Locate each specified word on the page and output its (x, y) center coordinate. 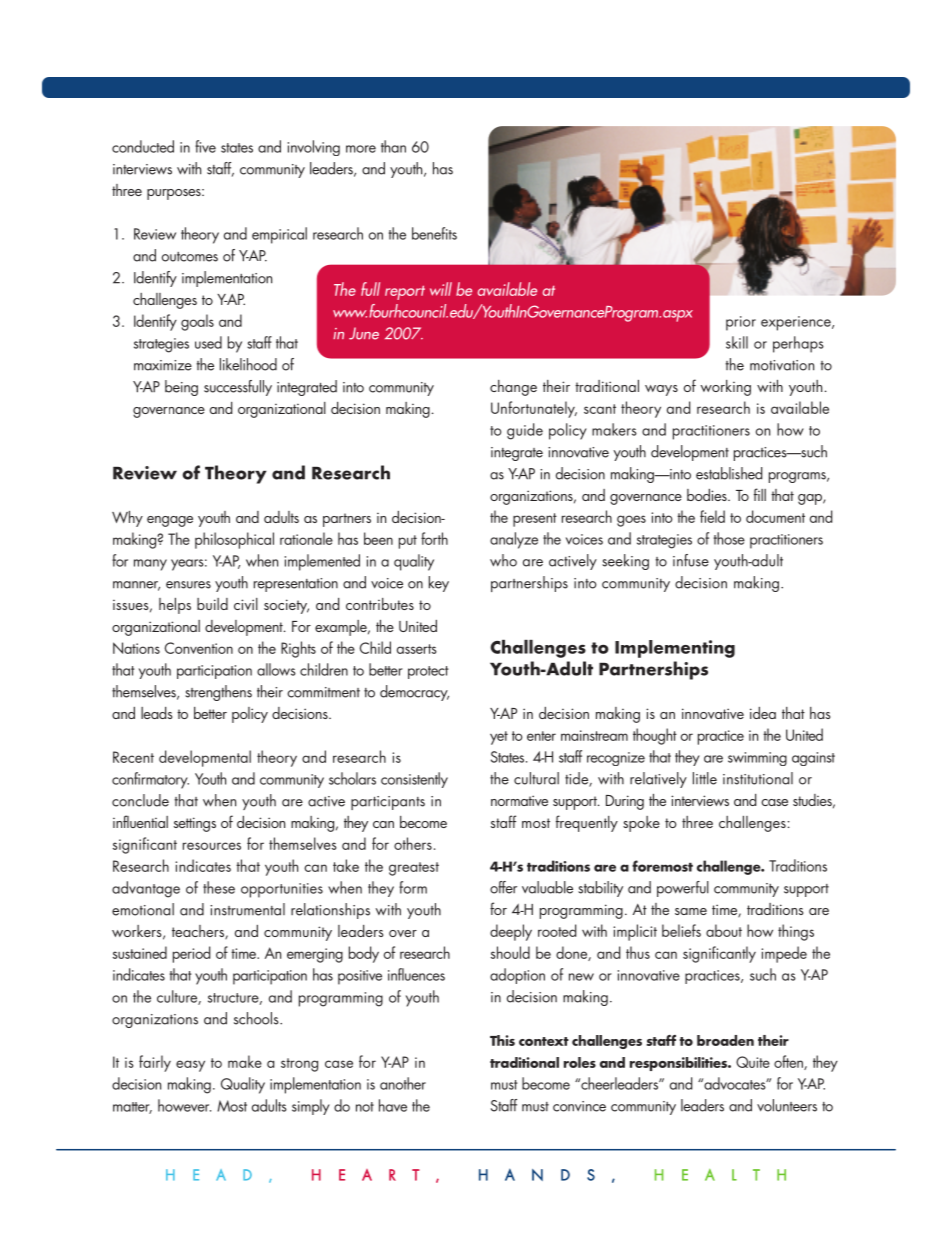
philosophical (234, 540)
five (205, 146)
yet (499, 738)
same (691, 911)
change (513, 388)
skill (737, 342)
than (393, 146)
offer (503, 887)
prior (741, 323)
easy (190, 1066)
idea (763, 713)
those (729, 538)
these (219, 887)
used (208, 342)
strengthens (218, 693)
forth (434, 538)
